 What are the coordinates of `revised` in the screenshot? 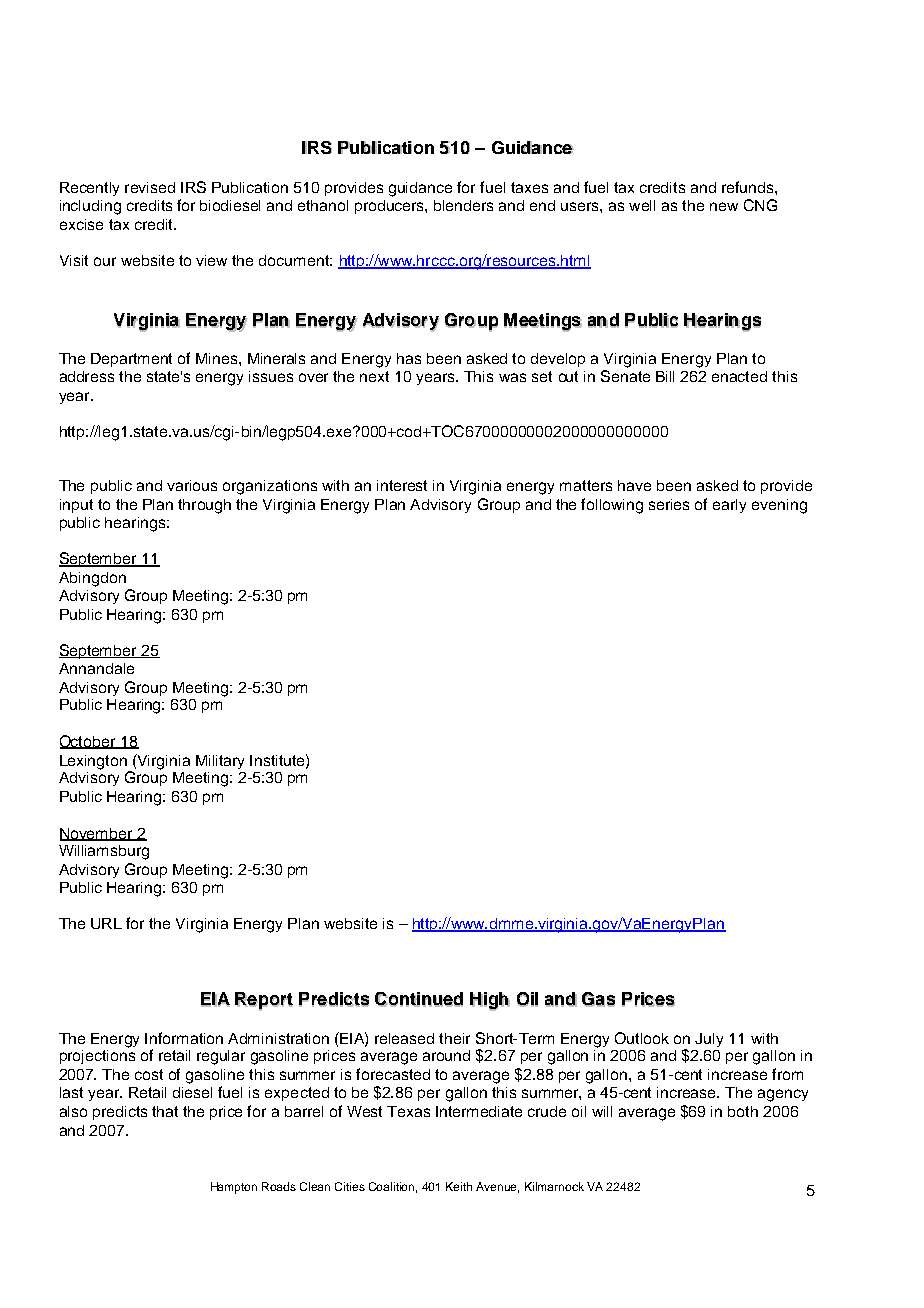 It's located at (150, 187).
